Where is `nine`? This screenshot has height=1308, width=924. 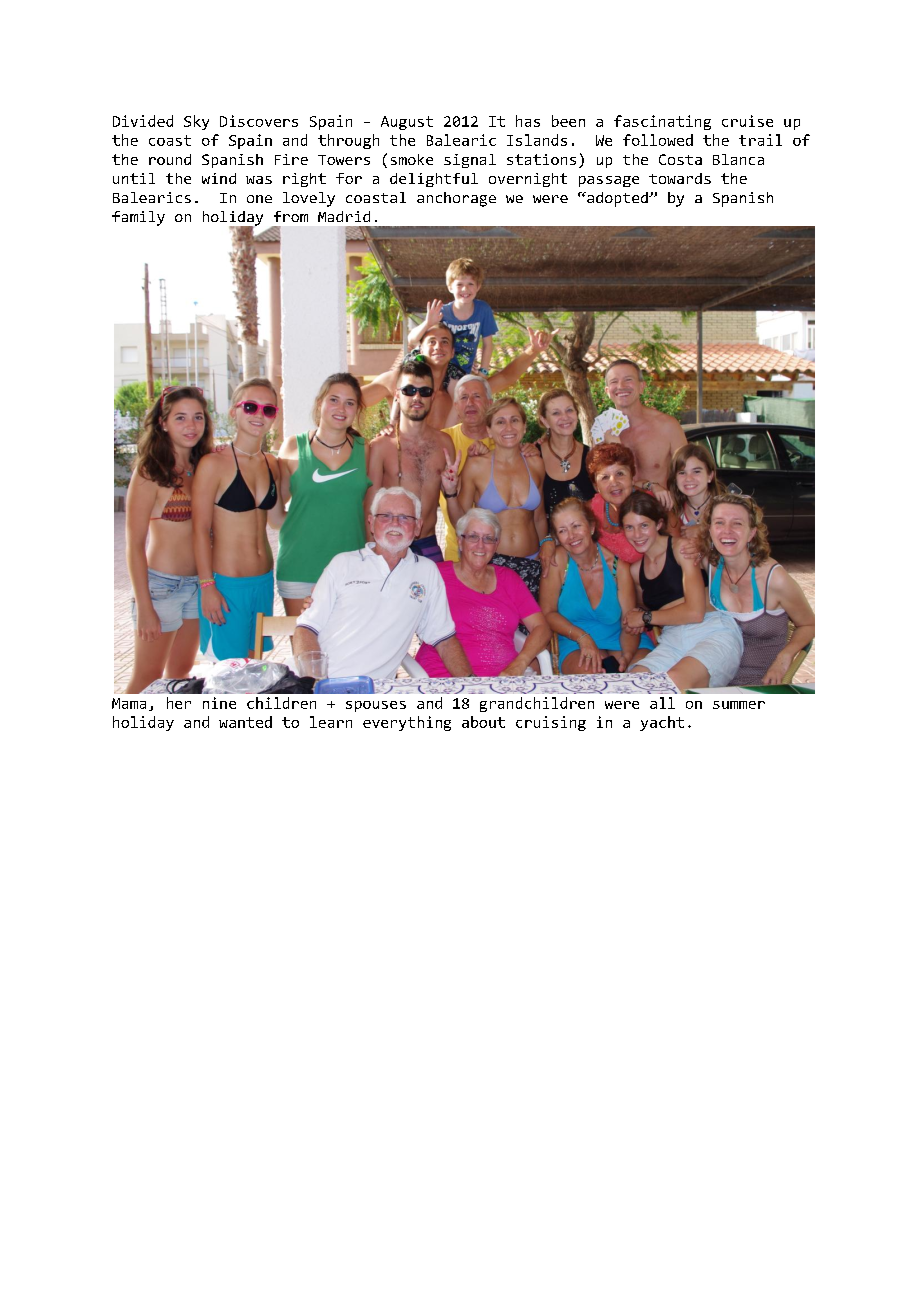 nine is located at coordinates (219, 703).
